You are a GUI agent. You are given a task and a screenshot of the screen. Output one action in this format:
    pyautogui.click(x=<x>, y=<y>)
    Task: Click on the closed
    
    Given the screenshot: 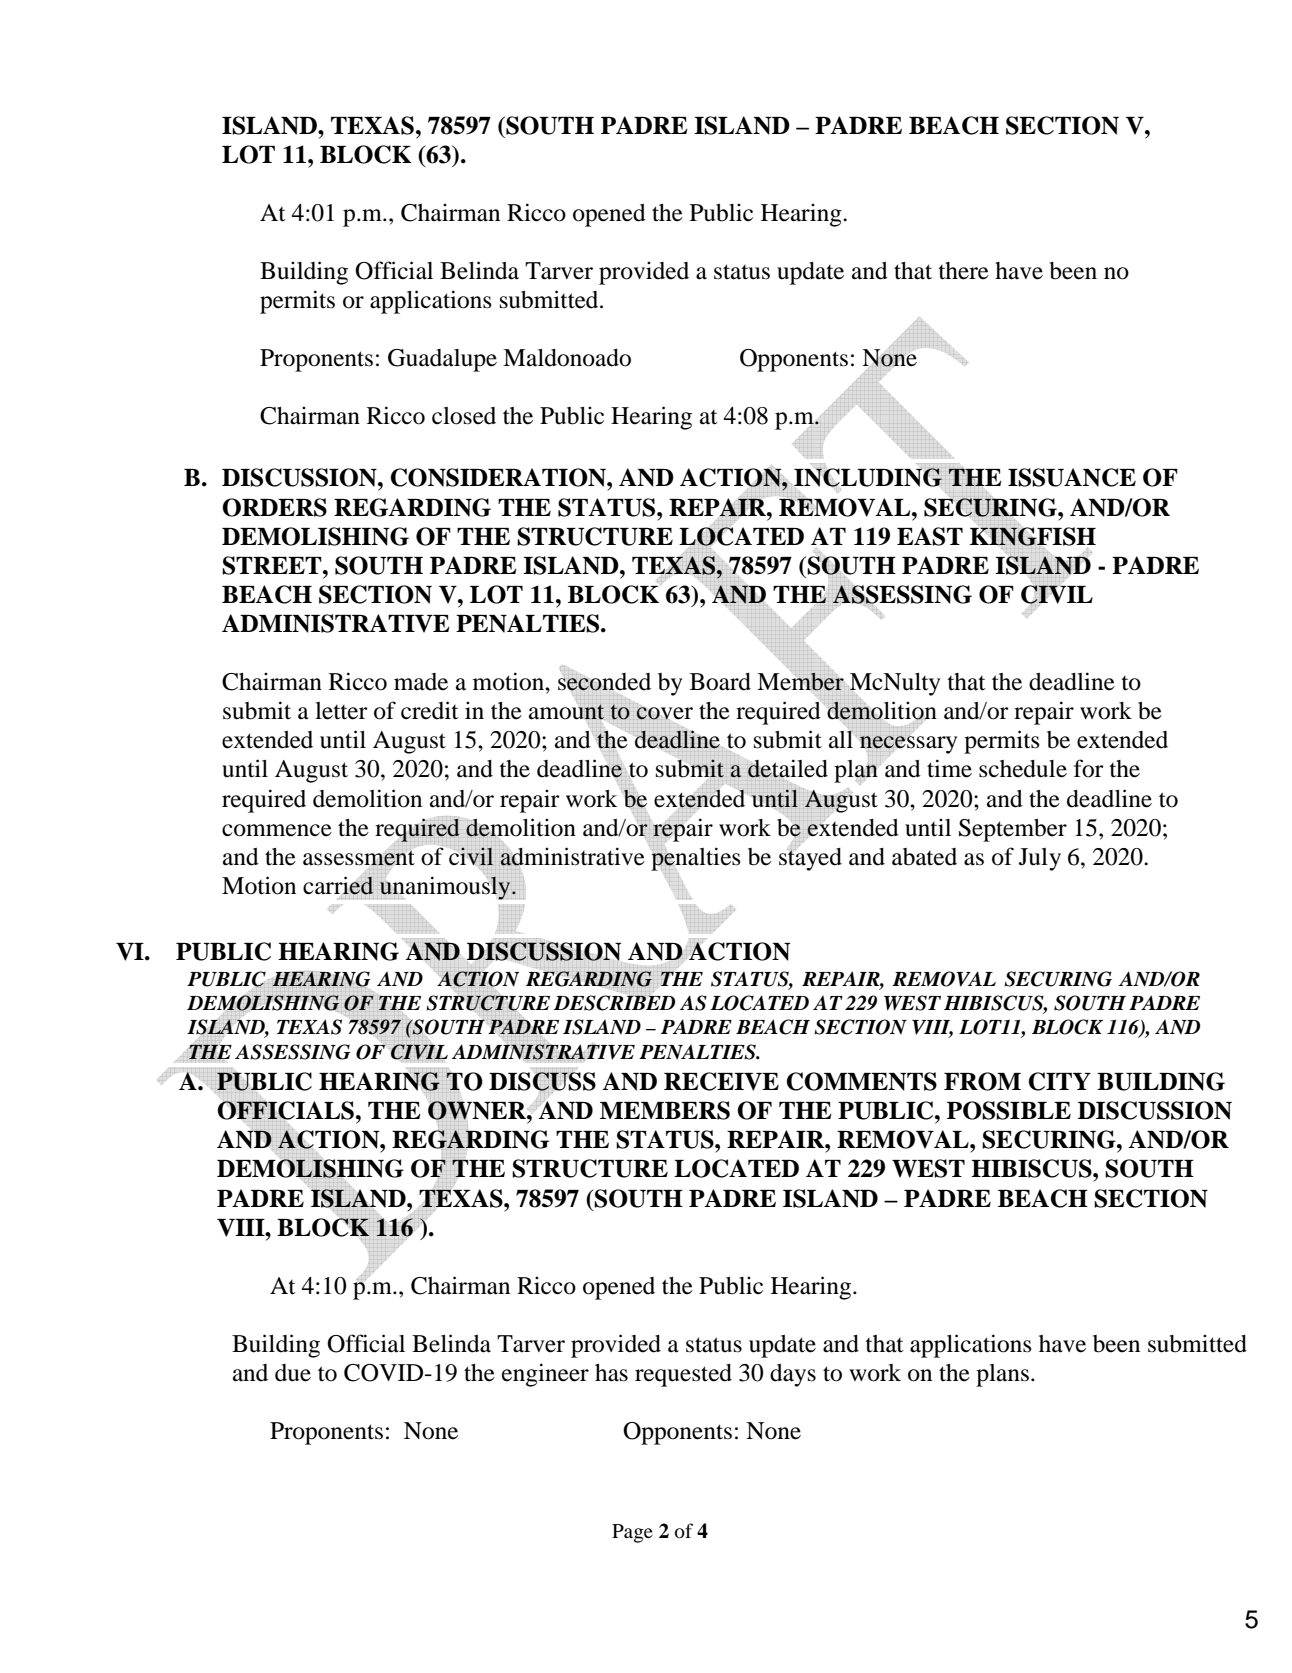 What is the action you would take?
    pyautogui.click(x=464, y=416)
